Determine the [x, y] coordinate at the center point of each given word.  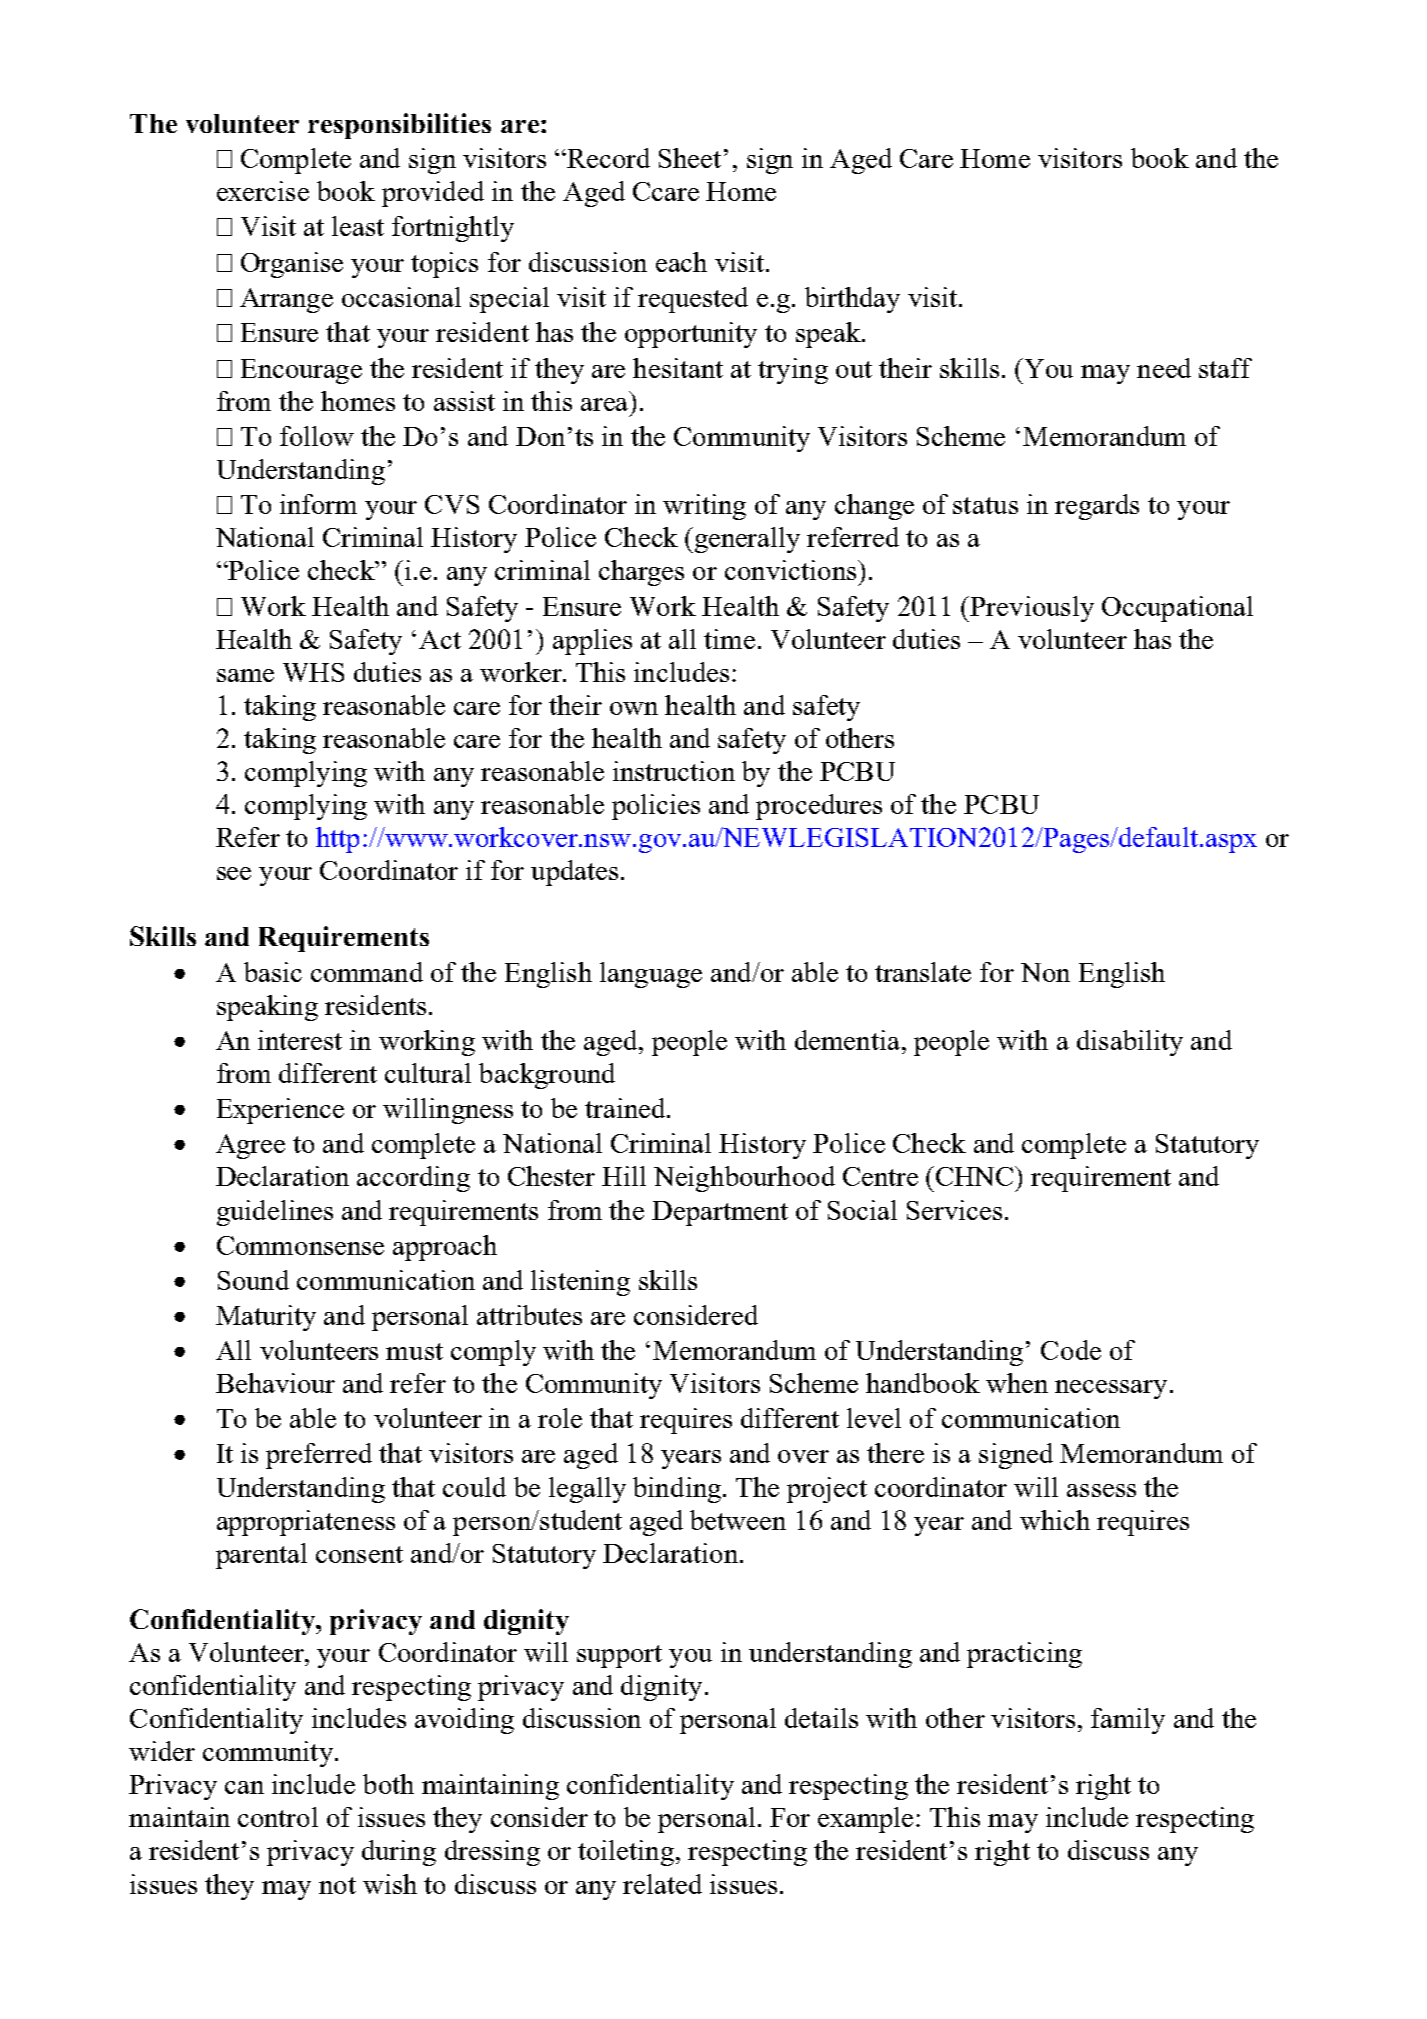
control [278, 1817]
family [1128, 1721]
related [662, 1884]
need [1164, 368]
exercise [263, 191]
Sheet [690, 158]
